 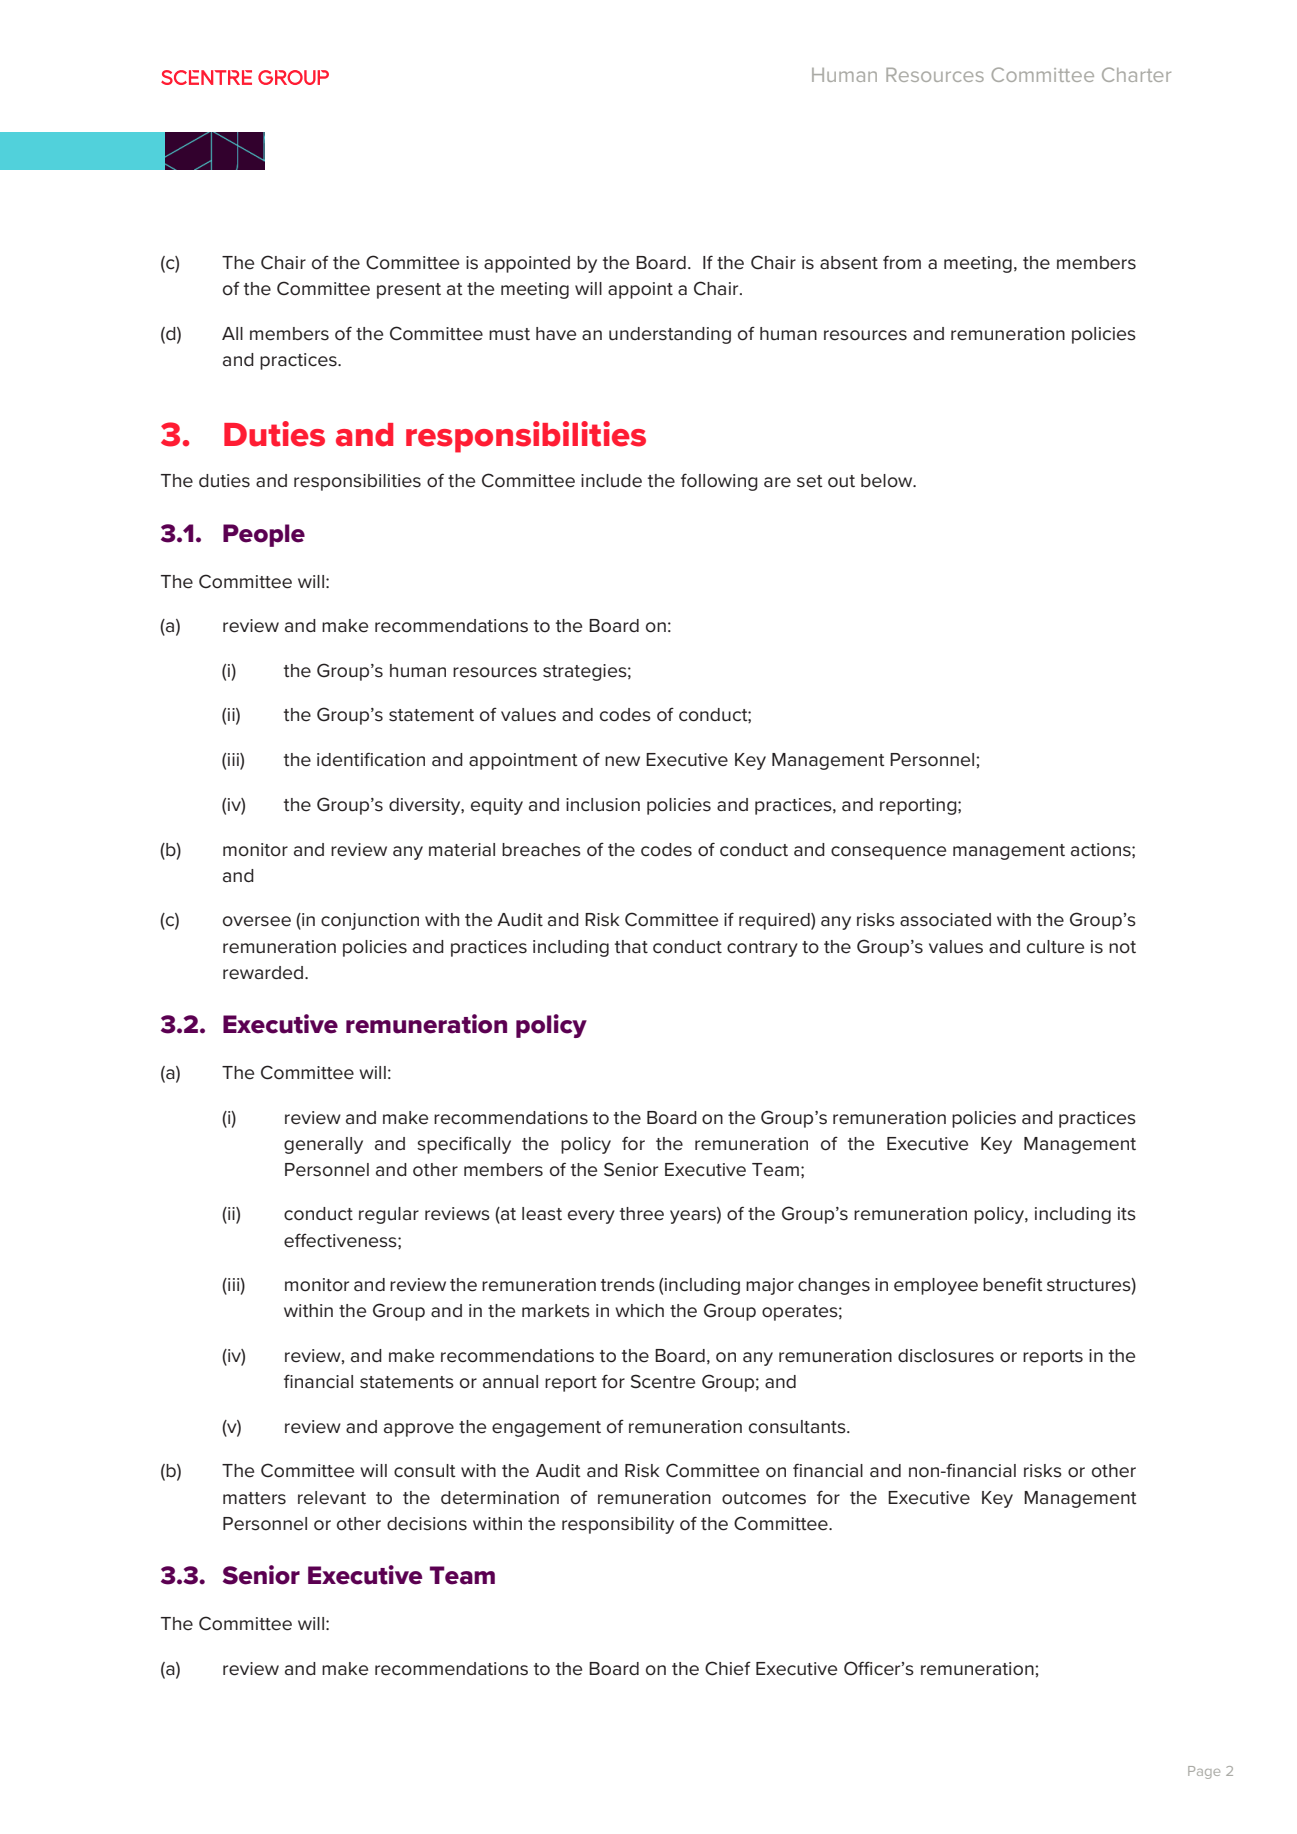 What do you see at coordinates (1136, 74) in the screenshot?
I see `Charter` at bounding box center [1136, 74].
